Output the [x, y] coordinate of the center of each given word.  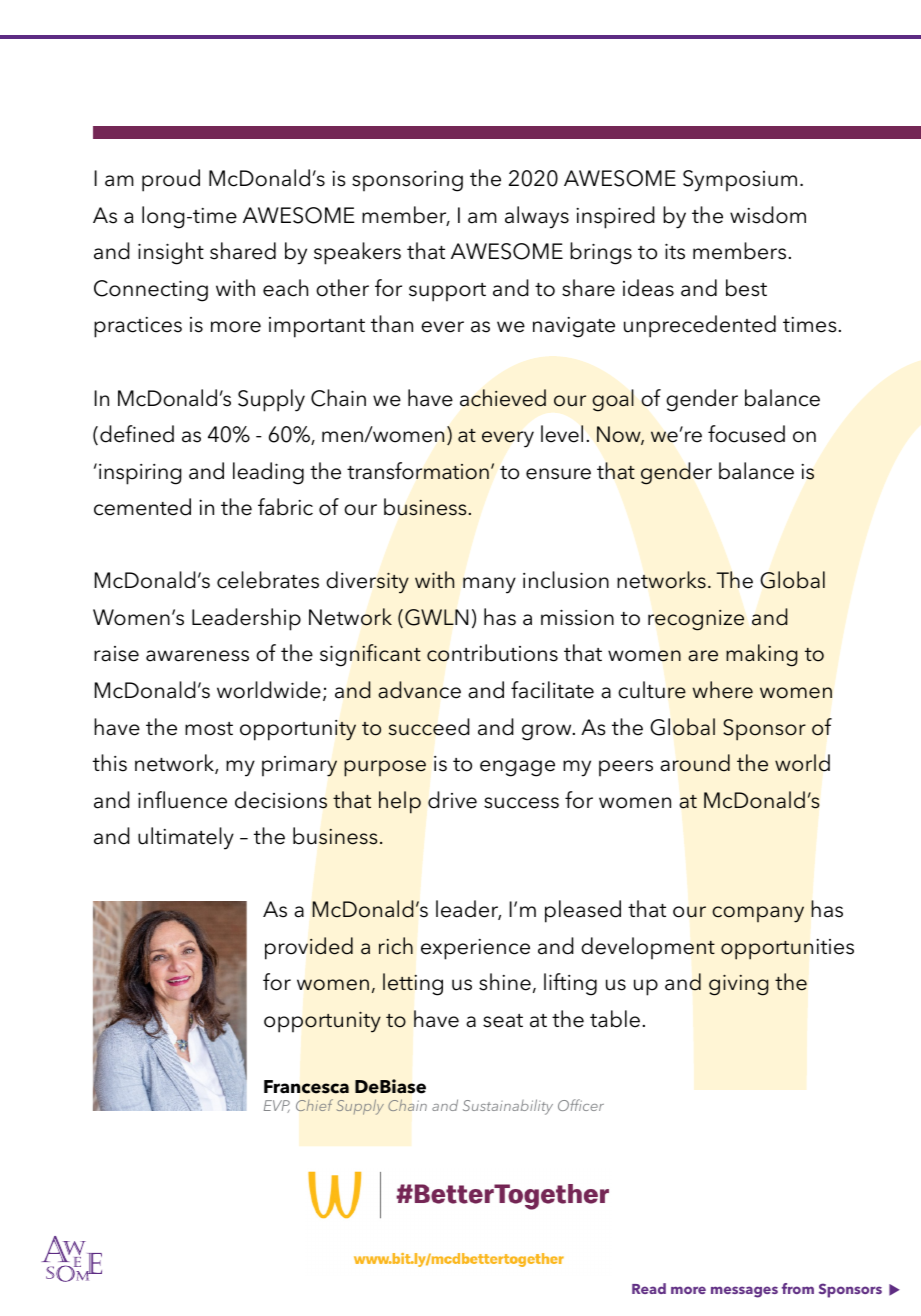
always [537, 217]
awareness [197, 656]
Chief [314, 1105]
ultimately [186, 838]
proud [171, 180]
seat [503, 1021]
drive [452, 800]
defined [137, 434]
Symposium [740, 181]
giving [738, 985]
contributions [492, 653]
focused [746, 434]
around [695, 763]
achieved [503, 398]
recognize [696, 620]
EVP [277, 1106]
